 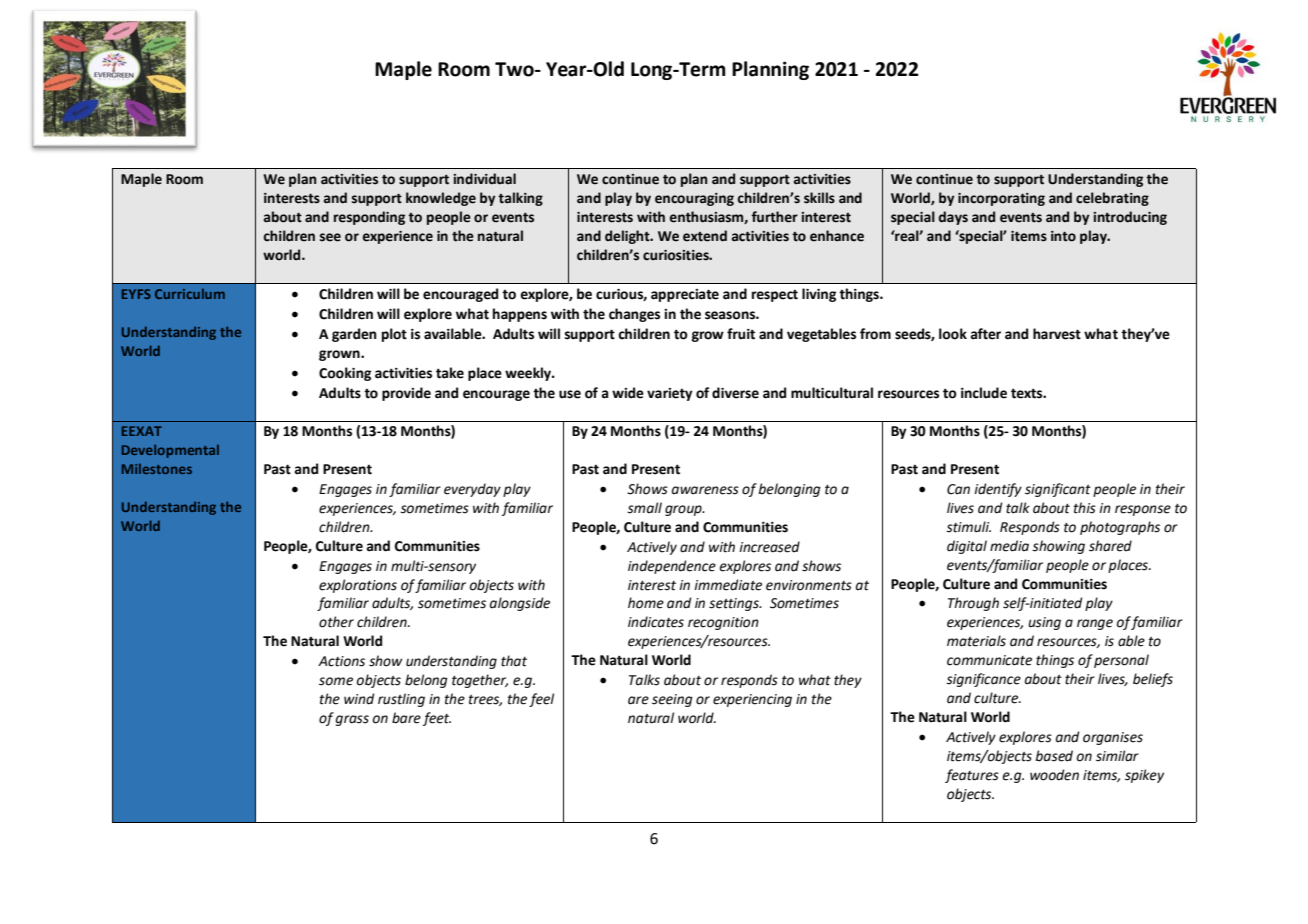 What do you see at coordinates (694, 199) in the image?
I see `encouraging` at bounding box center [694, 199].
